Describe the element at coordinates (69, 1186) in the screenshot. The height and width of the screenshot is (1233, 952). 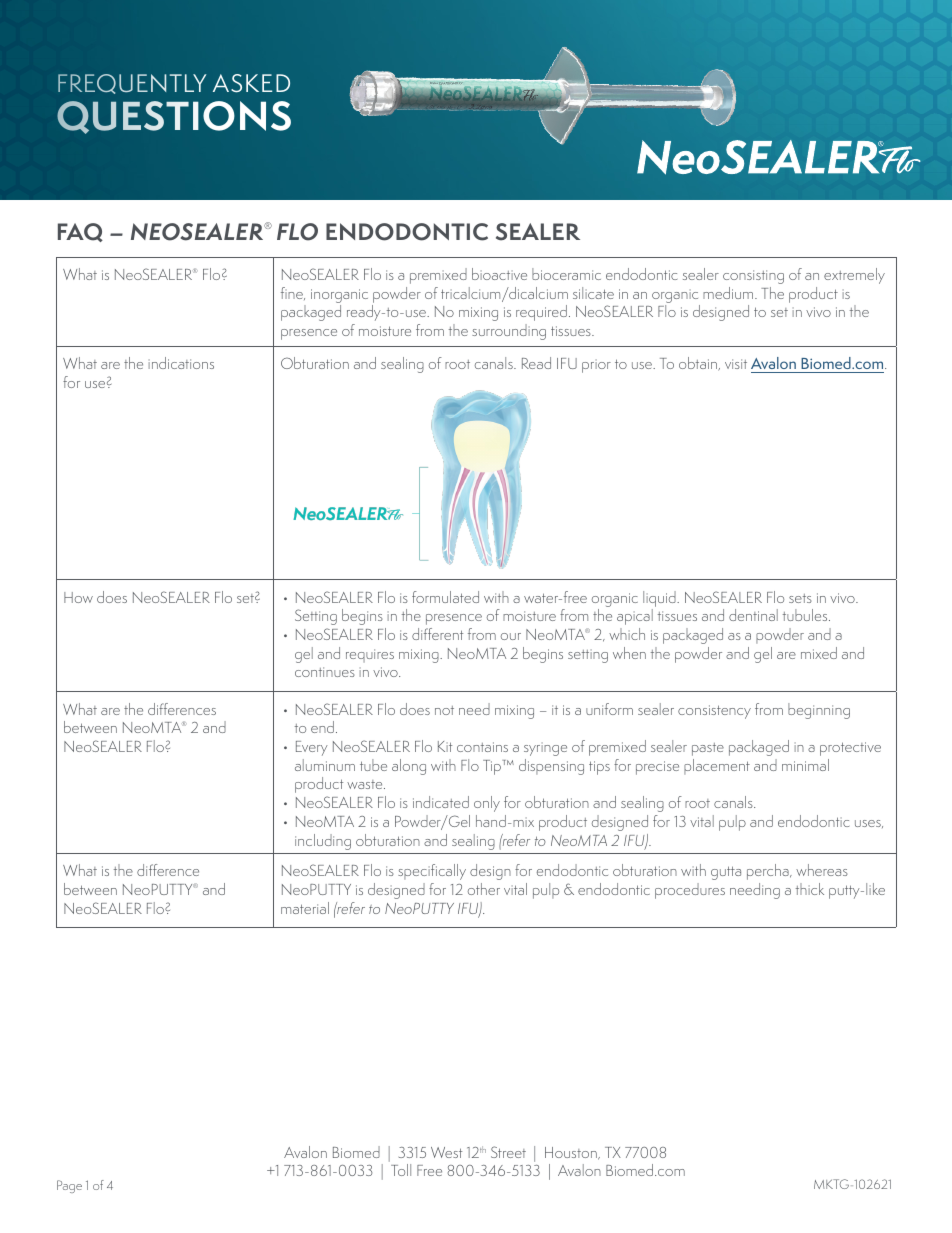
I see `Page` at that location.
